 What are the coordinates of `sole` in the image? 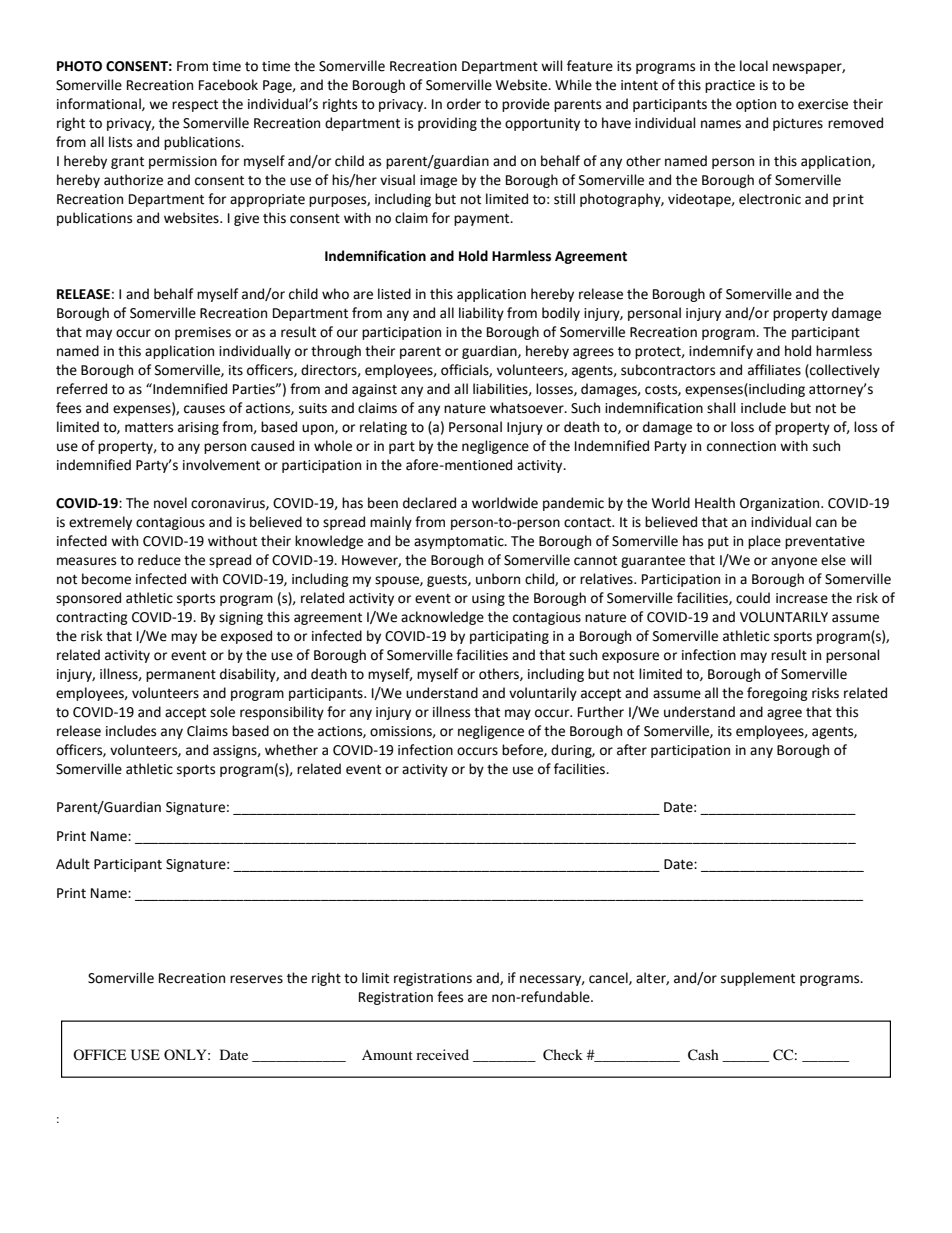 It's located at (222, 712).
